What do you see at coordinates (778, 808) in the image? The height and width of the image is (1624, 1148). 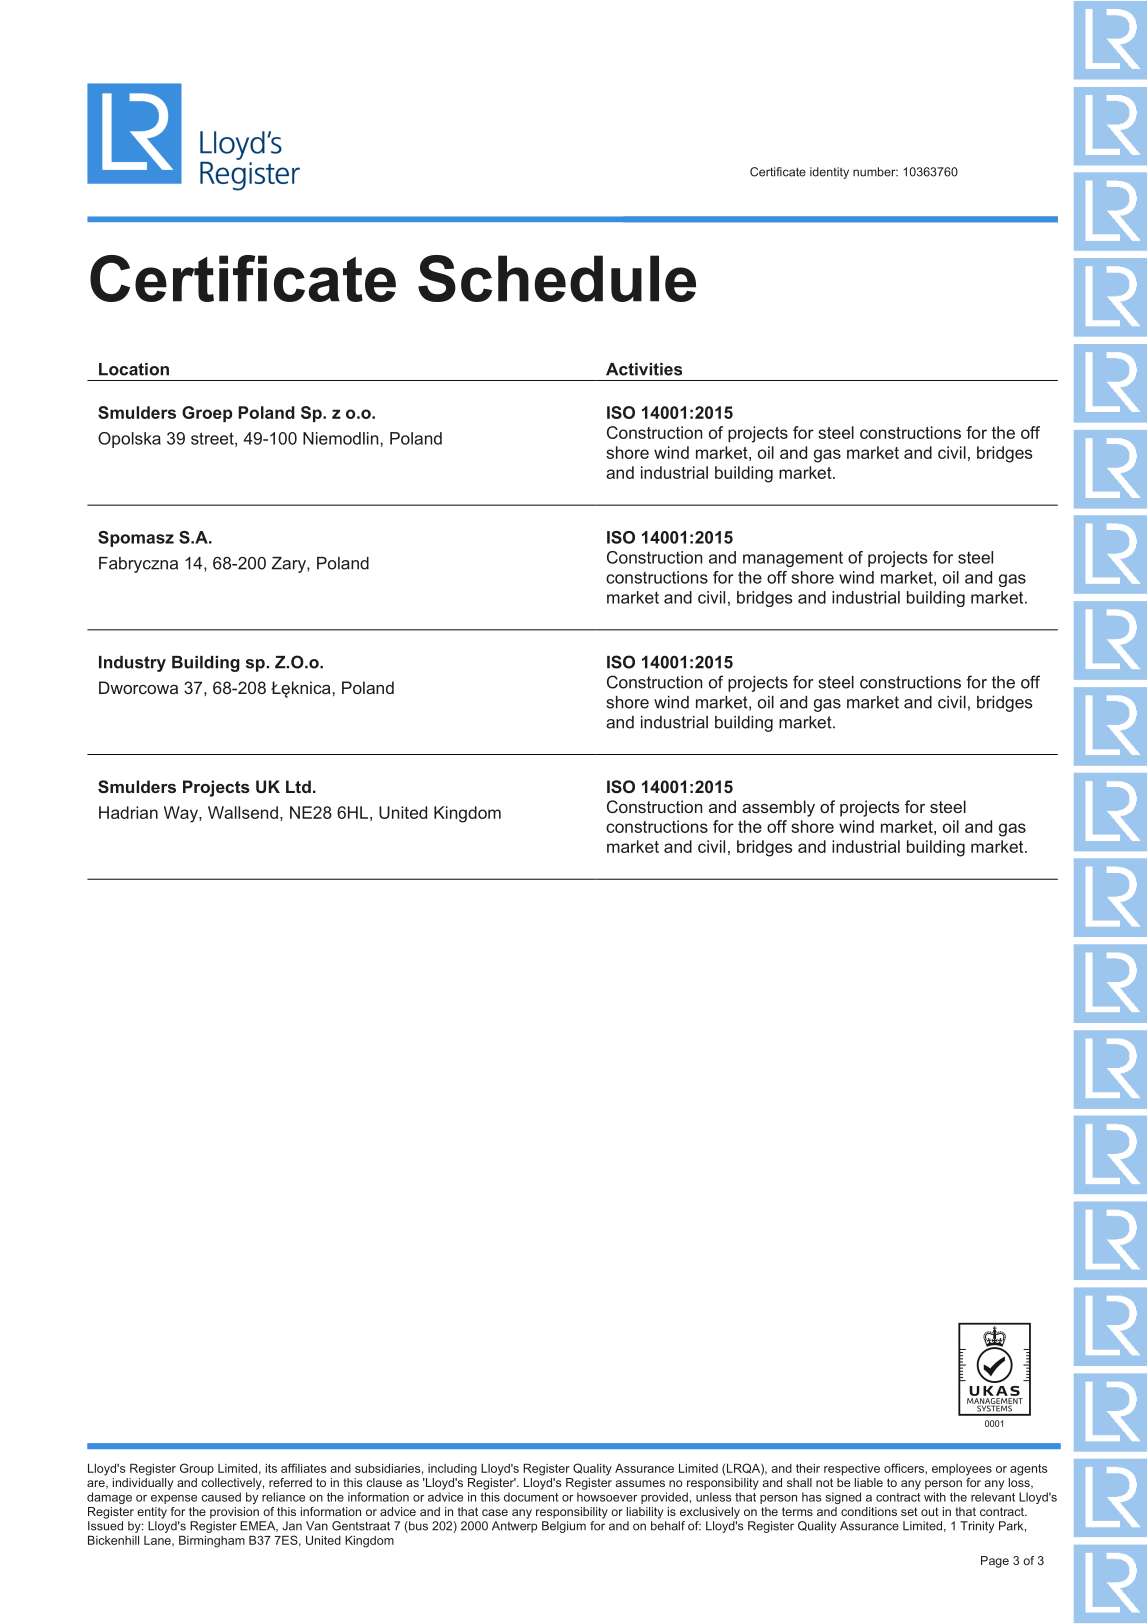 I see `assembly` at bounding box center [778, 808].
